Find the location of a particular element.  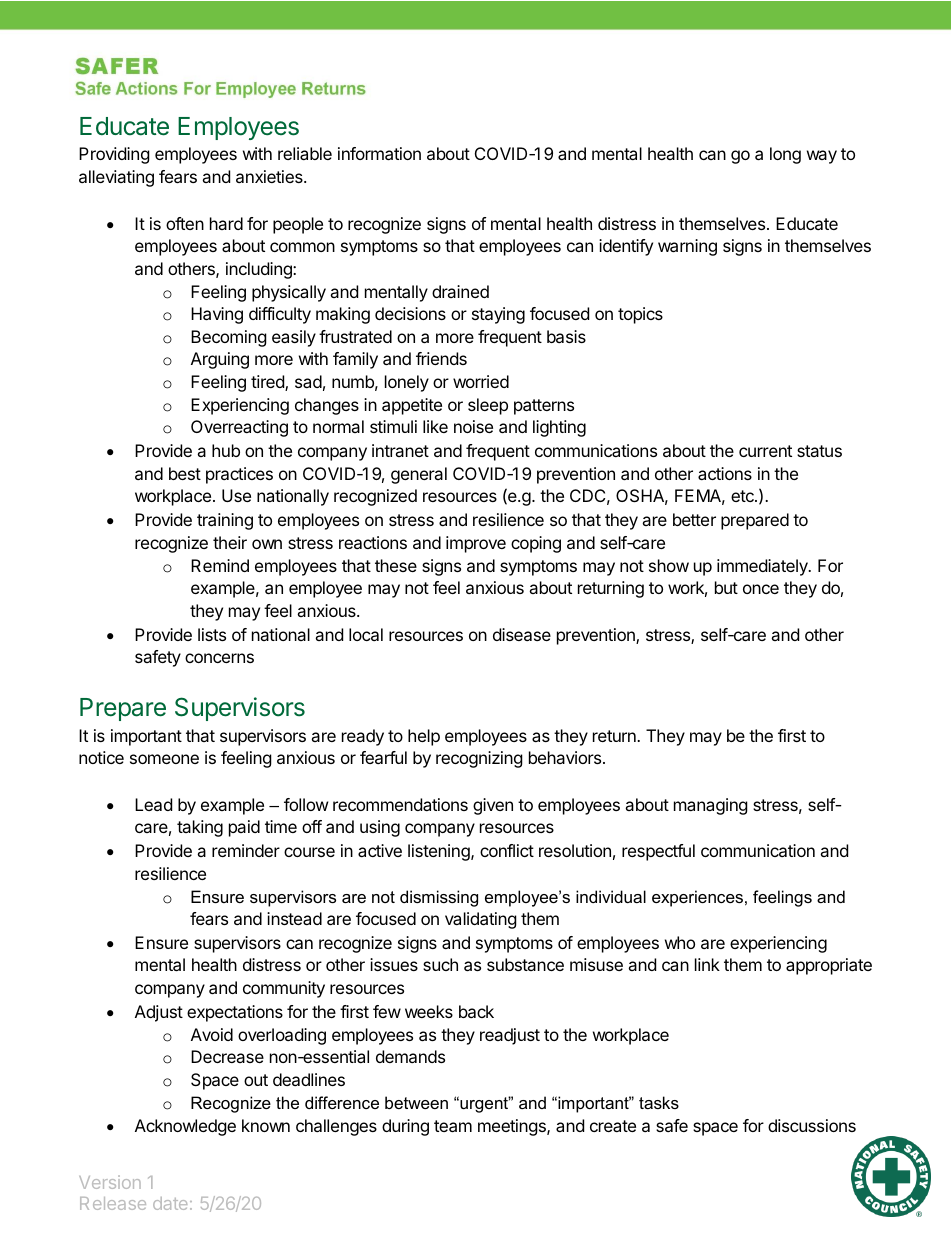

but is located at coordinates (726, 587).
